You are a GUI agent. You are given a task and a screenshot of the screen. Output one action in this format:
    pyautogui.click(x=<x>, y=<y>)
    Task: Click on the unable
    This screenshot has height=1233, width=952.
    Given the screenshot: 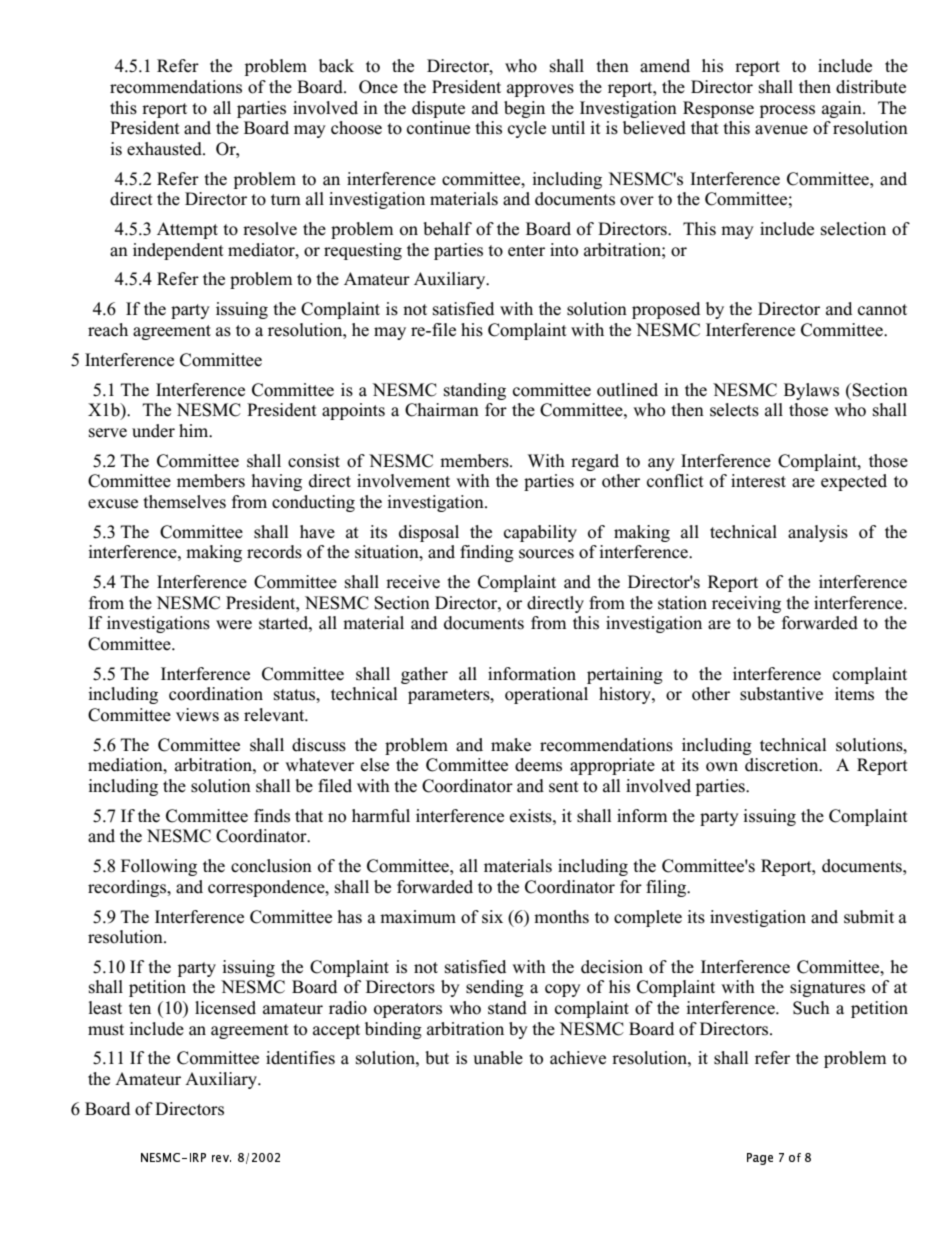 What is the action you would take?
    pyautogui.click(x=498, y=1058)
